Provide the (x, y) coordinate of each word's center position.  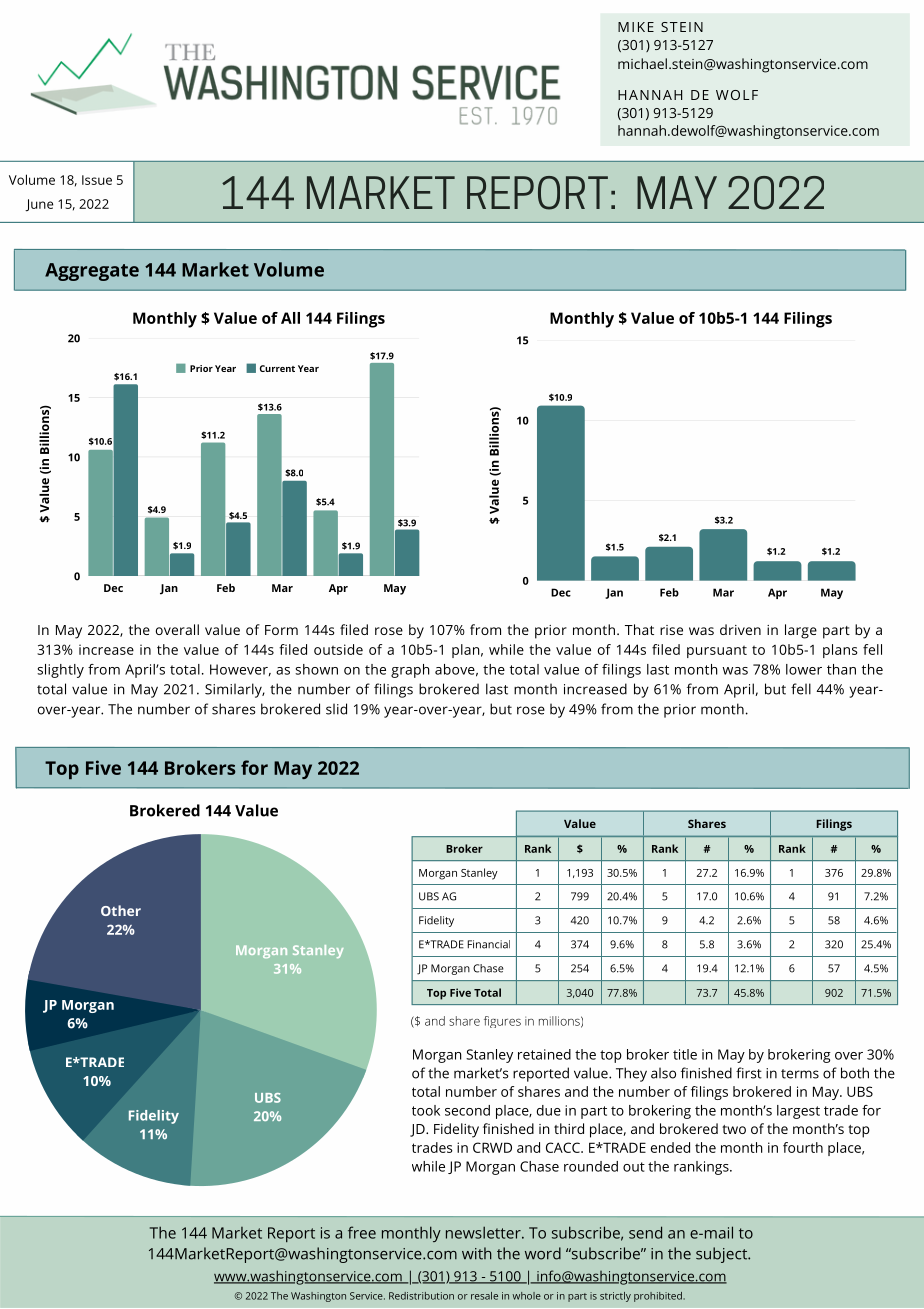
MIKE (636, 27)
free (362, 1232)
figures (502, 1022)
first (749, 1073)
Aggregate (92, 272)
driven (740, 629)
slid (336, 709)
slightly (60, 671)
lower (804, 669)
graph (410, 671)
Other (121, 910)
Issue (97, 180)
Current (277, 368)
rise (671, 630)
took (426, 1110)
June (39, 205)
